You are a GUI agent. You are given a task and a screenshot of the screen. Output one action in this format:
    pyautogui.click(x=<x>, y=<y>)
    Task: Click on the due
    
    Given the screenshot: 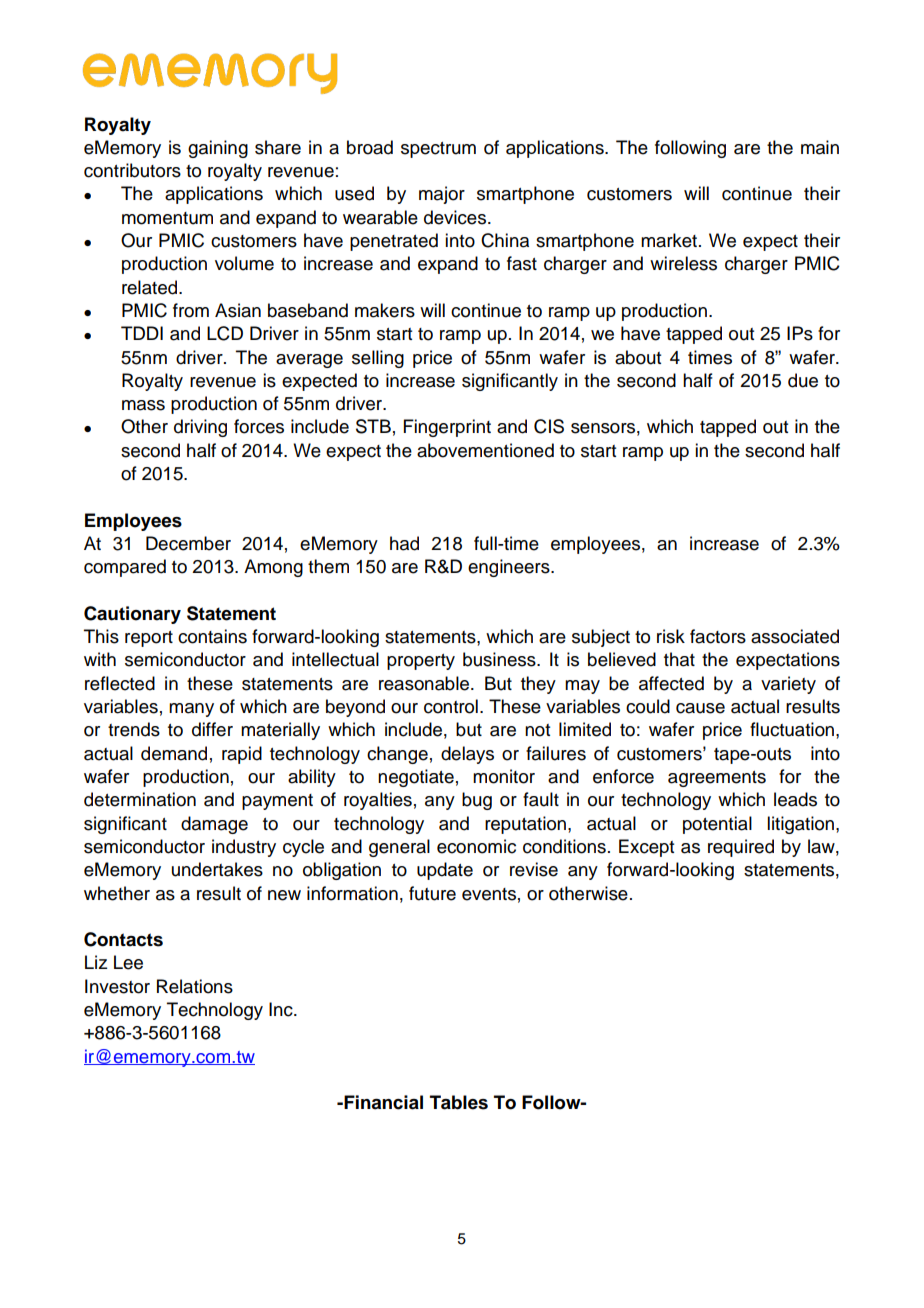 What is the action you would take?
    pyautogui.click(x=803, y=380)
